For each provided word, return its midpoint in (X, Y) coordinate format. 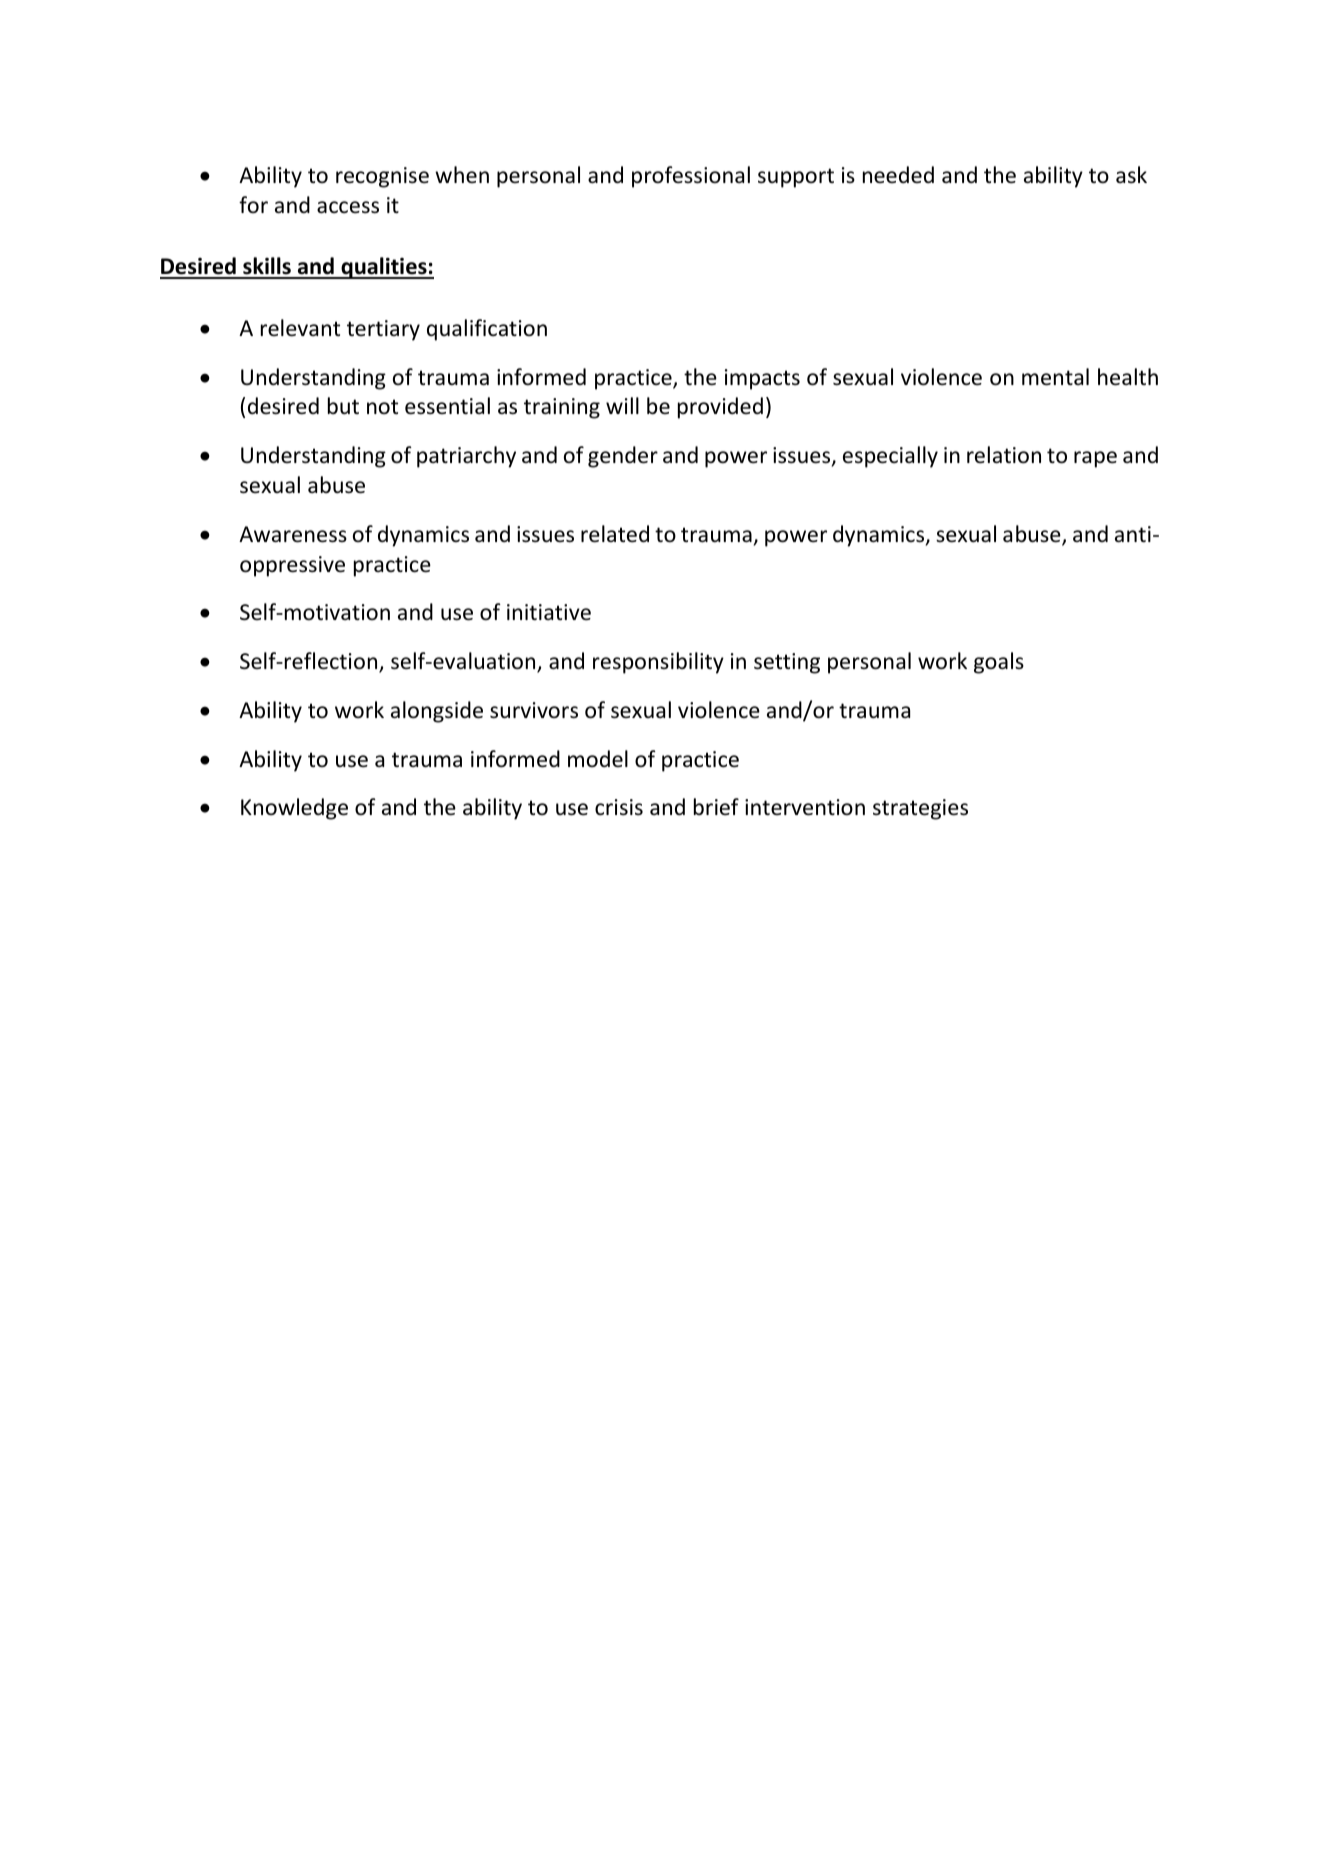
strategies (920, 809)
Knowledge (294, 809)
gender (623, 457)
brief (716, 807)
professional (691, 177)
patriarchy (466, 457)
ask (1131, 174)
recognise (382, 177)
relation (1004, 455)
